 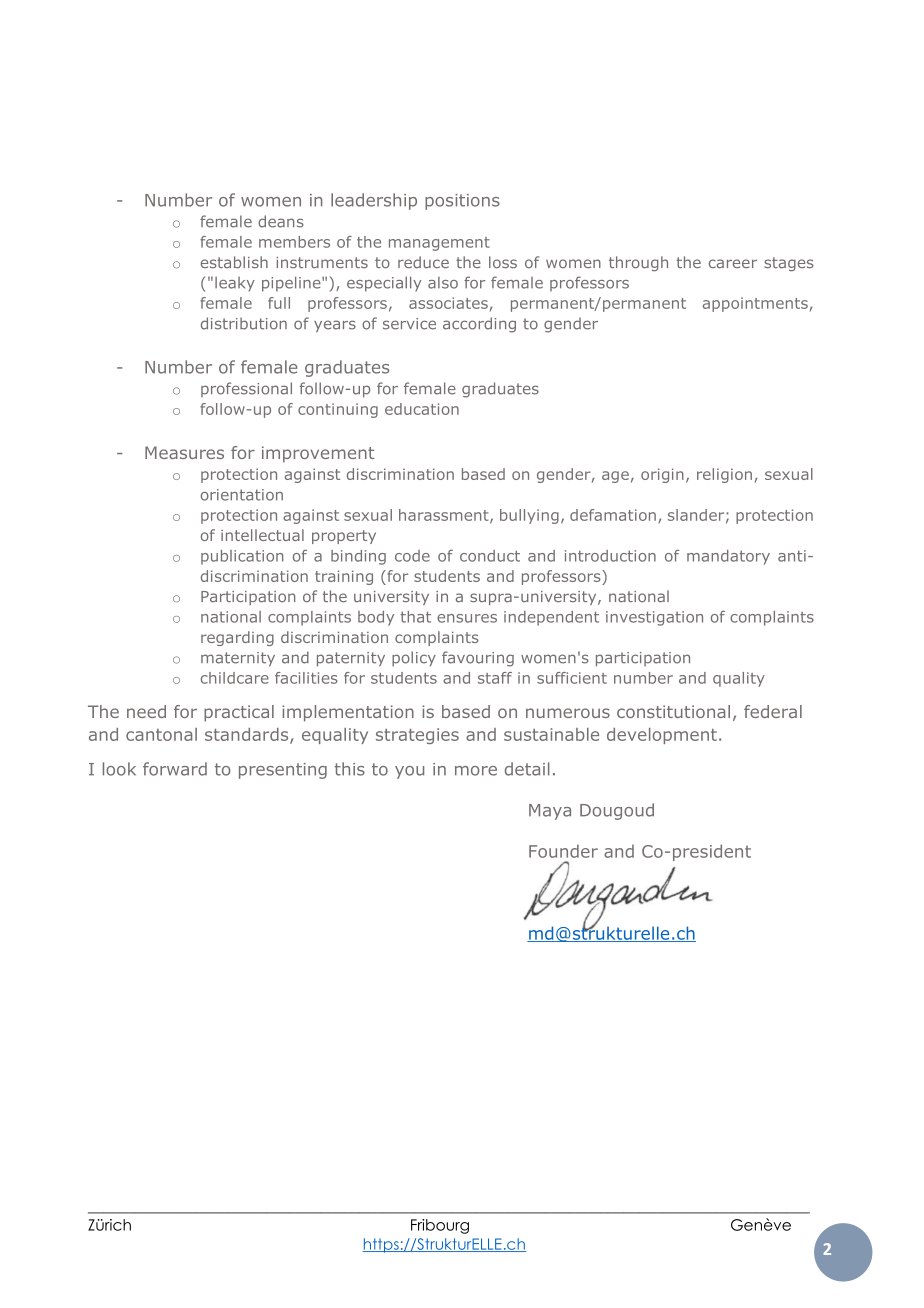 What do you see at coordinates (184, 452) in the screenshot?
I see `Measures` at bounding box center [184, 452].
